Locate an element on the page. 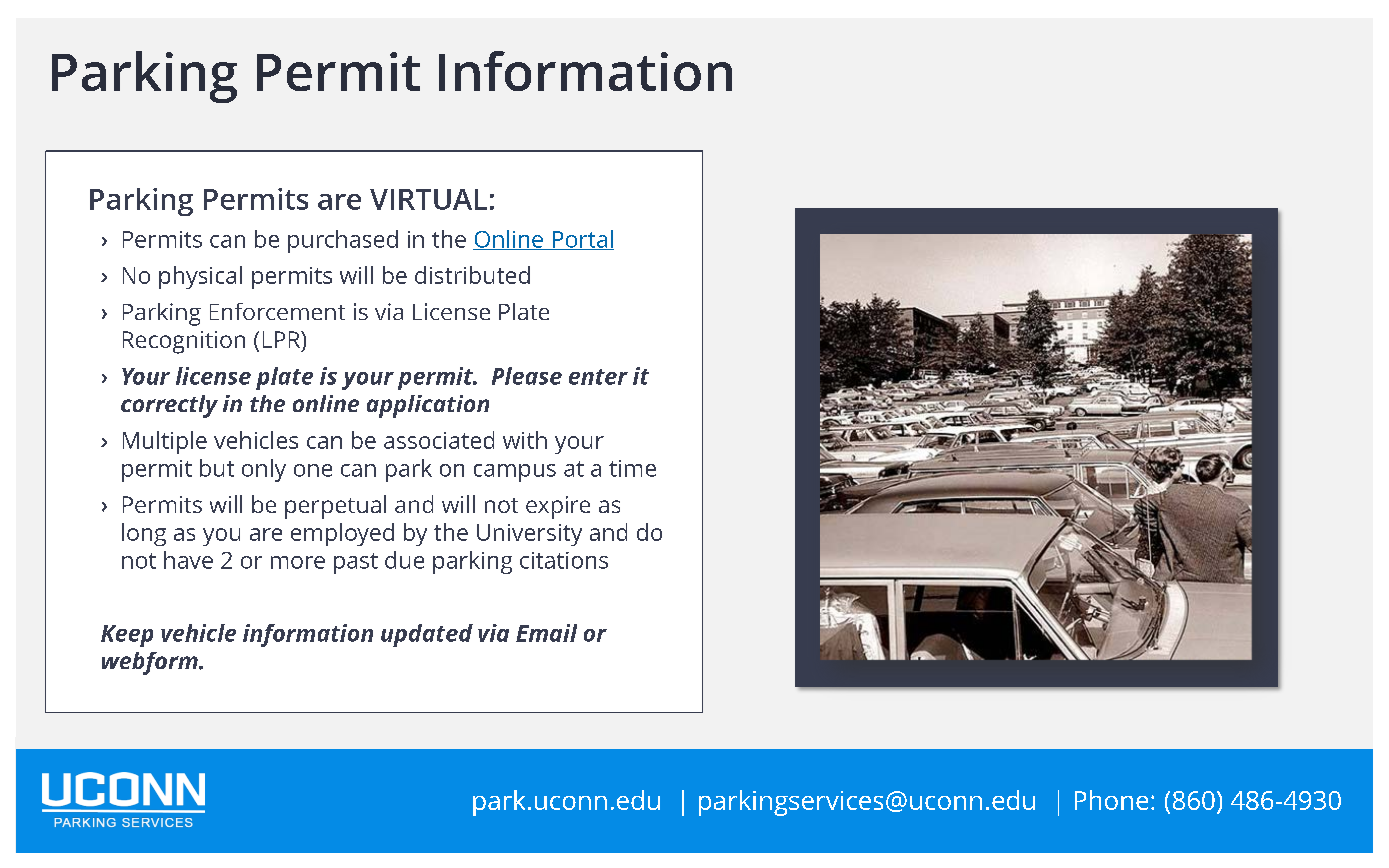 This image has width=1389, height=868. time is located at coordinates (632, 468).
